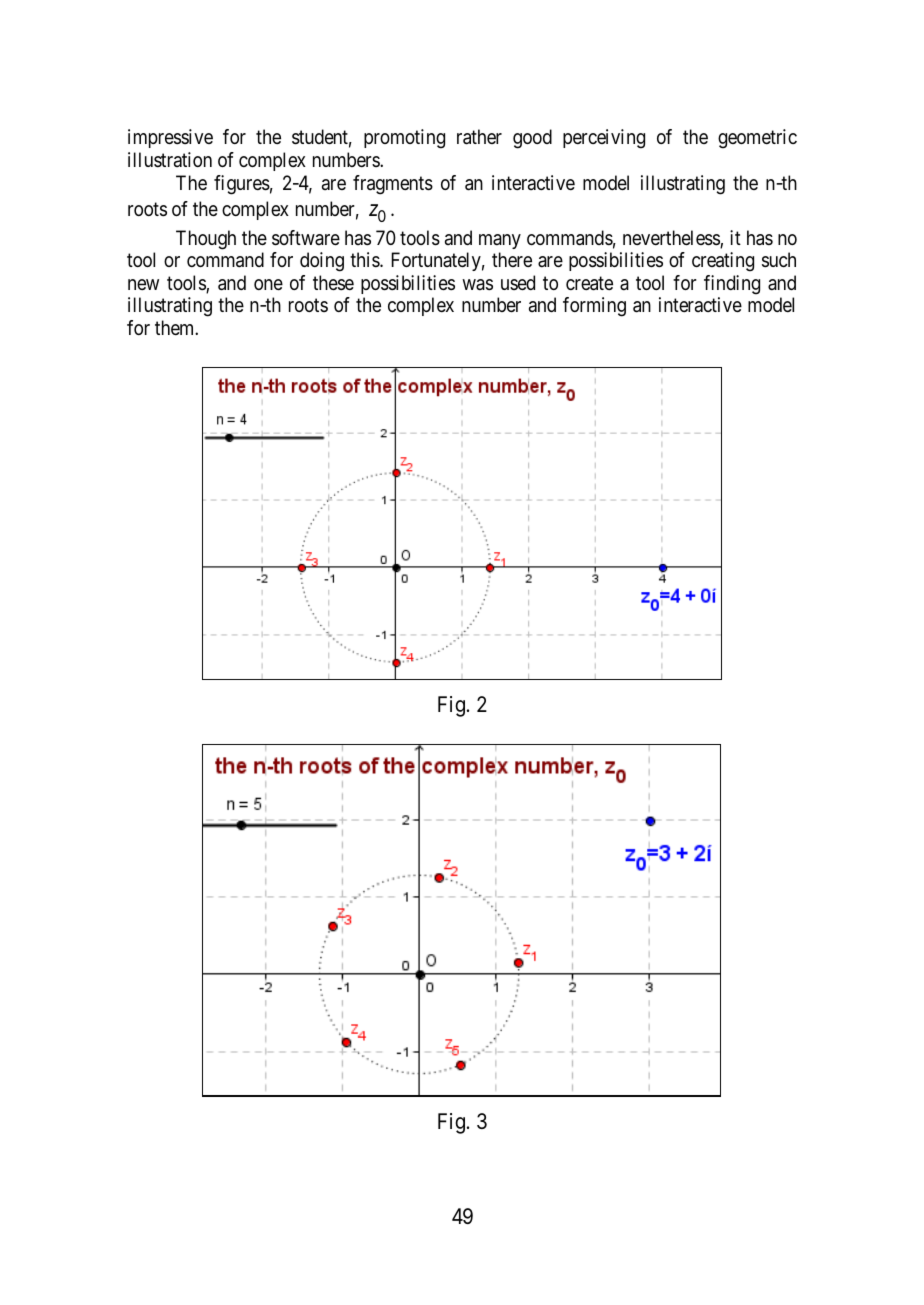 Image resolution: width=924 pixels, height=1305 pixels. I want to click on rather, so click(479, 137).
